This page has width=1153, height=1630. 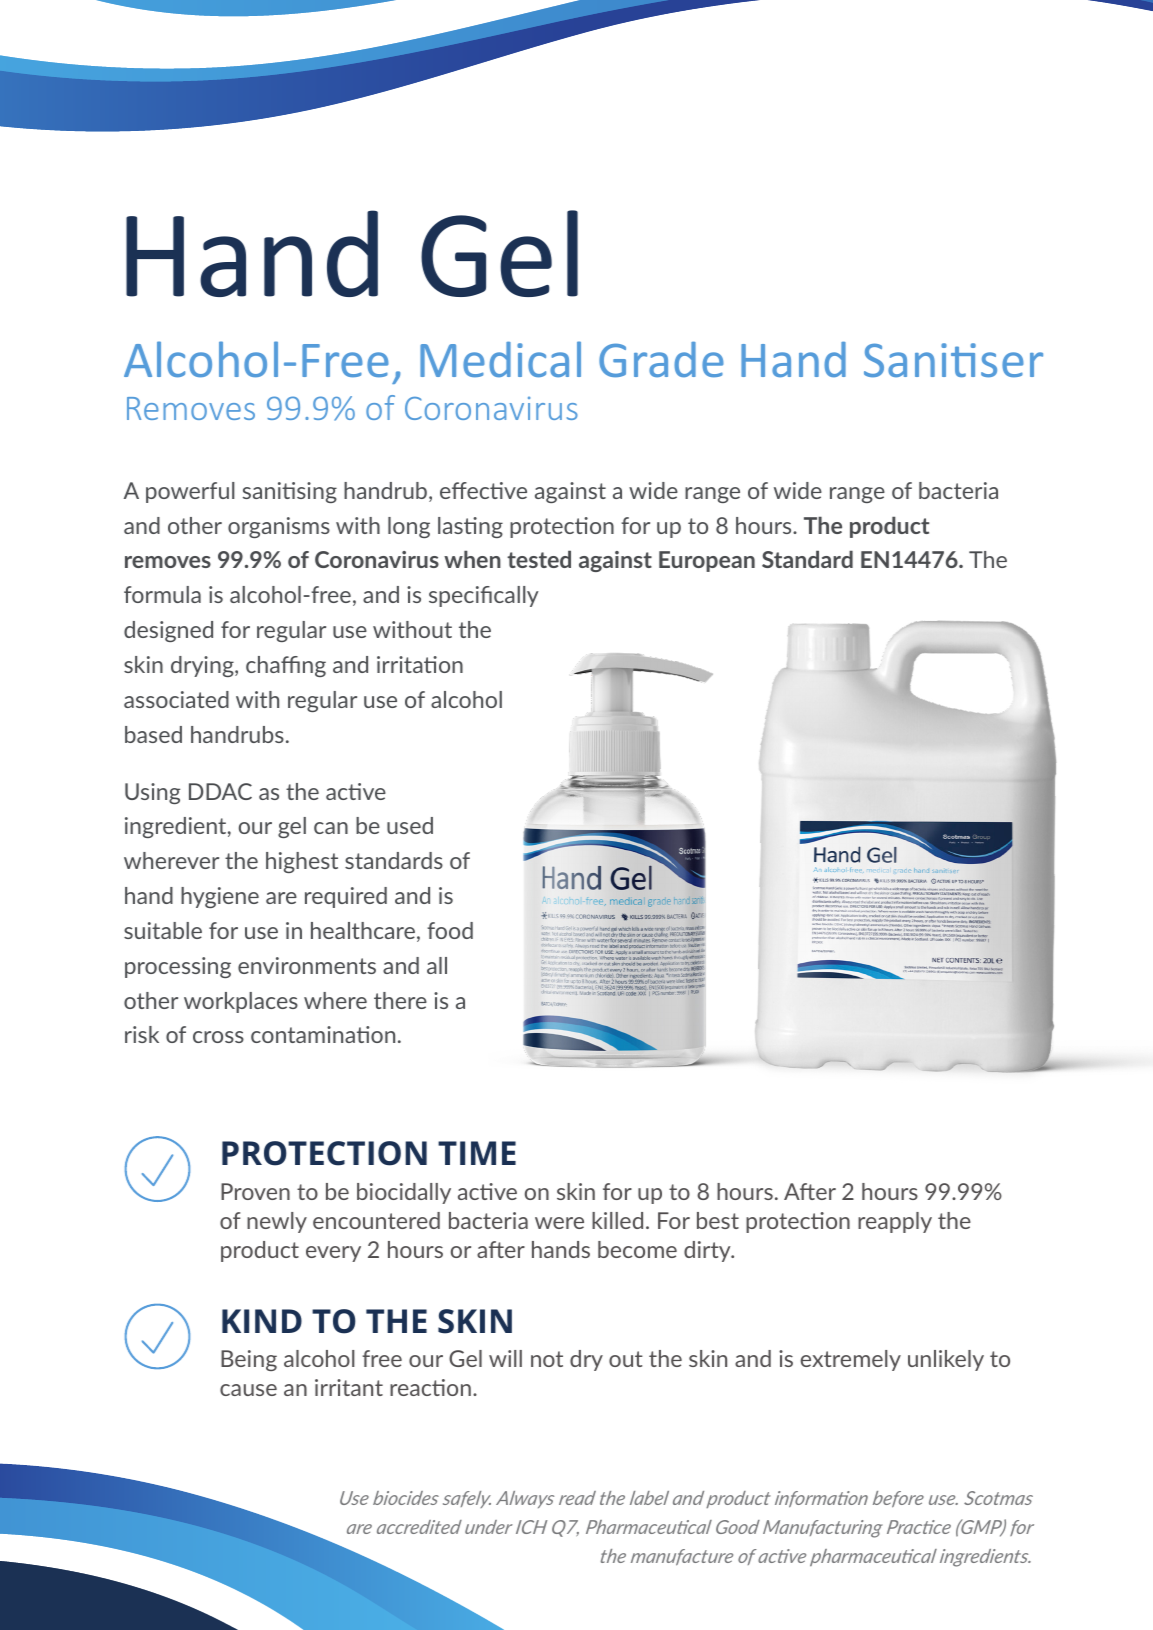 I want to click on Sanitiser, so click(x=953, y=360).
